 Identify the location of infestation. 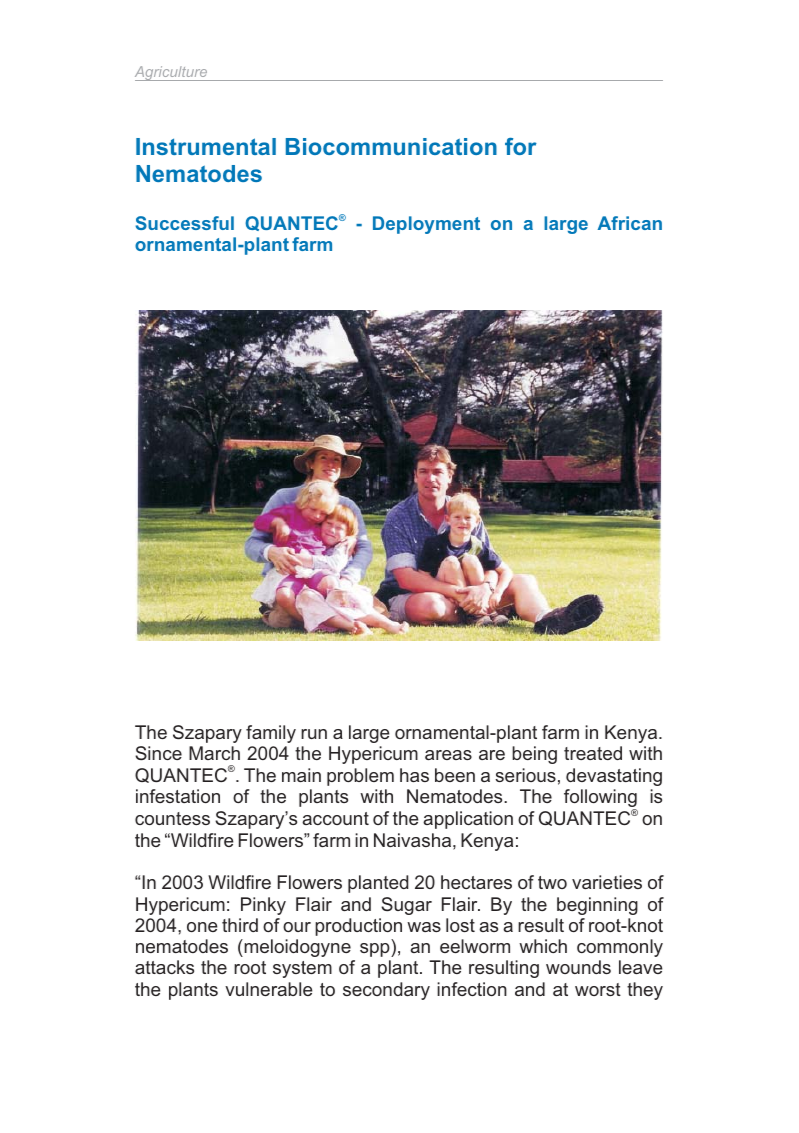
(178, 796).
